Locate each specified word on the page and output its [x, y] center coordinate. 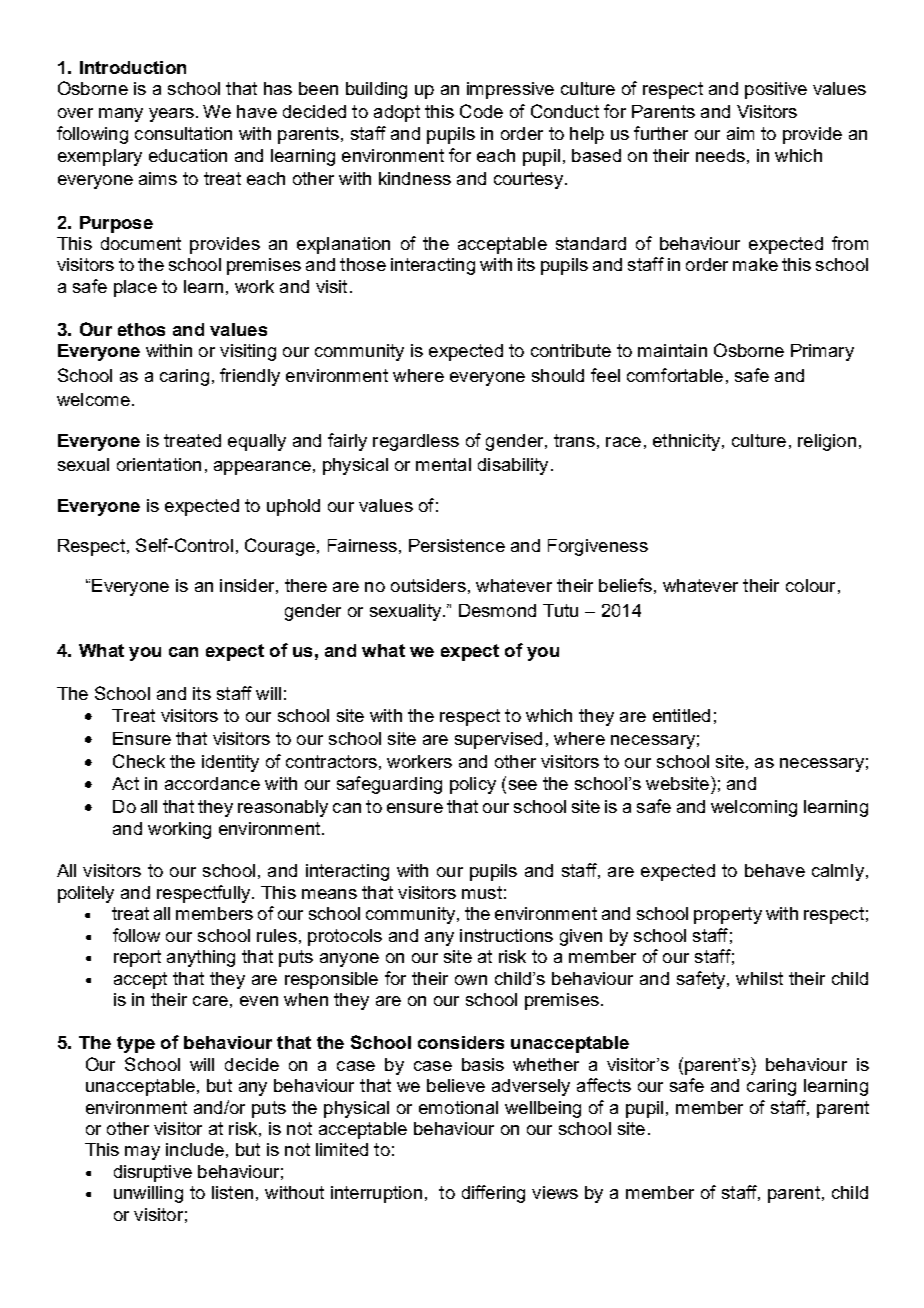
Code [481, 111]
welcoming [754, 808]
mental [443, 464]
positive [776, 90]
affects [604, 1085]
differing [493, 1194]
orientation [159, 464]
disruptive [153, 1173]
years [171, 115]
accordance [212, 783]
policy [473, 785]
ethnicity [688, 442]
